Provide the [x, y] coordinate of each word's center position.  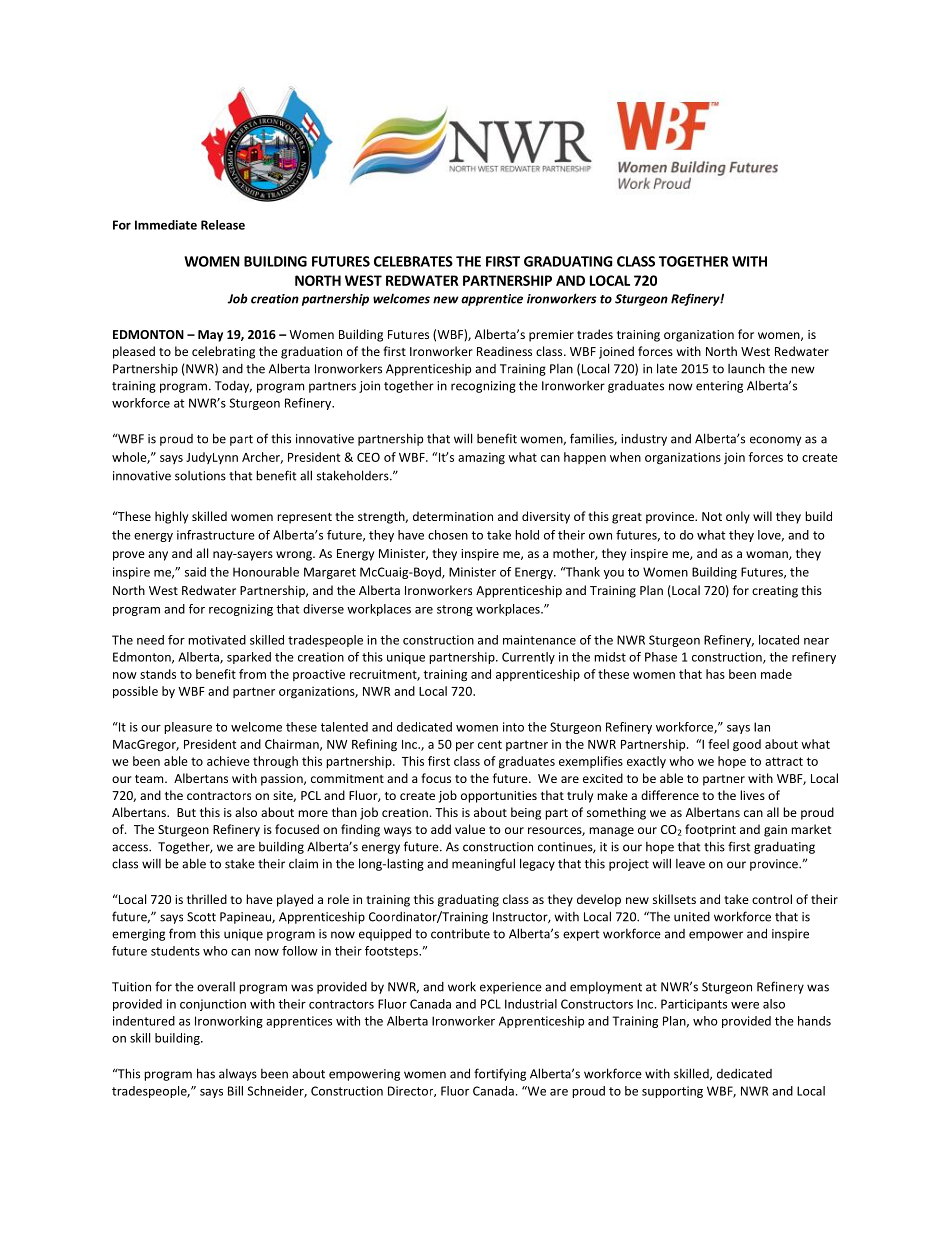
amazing [481, 458]
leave [690, 864]
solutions [200, 476]
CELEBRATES [413, 261]
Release [223, 225]
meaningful [483, 864]
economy [775, 441]
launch [746, 368]
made [776, 674]
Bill [235, 1091]
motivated [217, 640]
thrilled [207, 899]
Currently [528, 658]
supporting [672, 1092]
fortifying [500, 1074]
